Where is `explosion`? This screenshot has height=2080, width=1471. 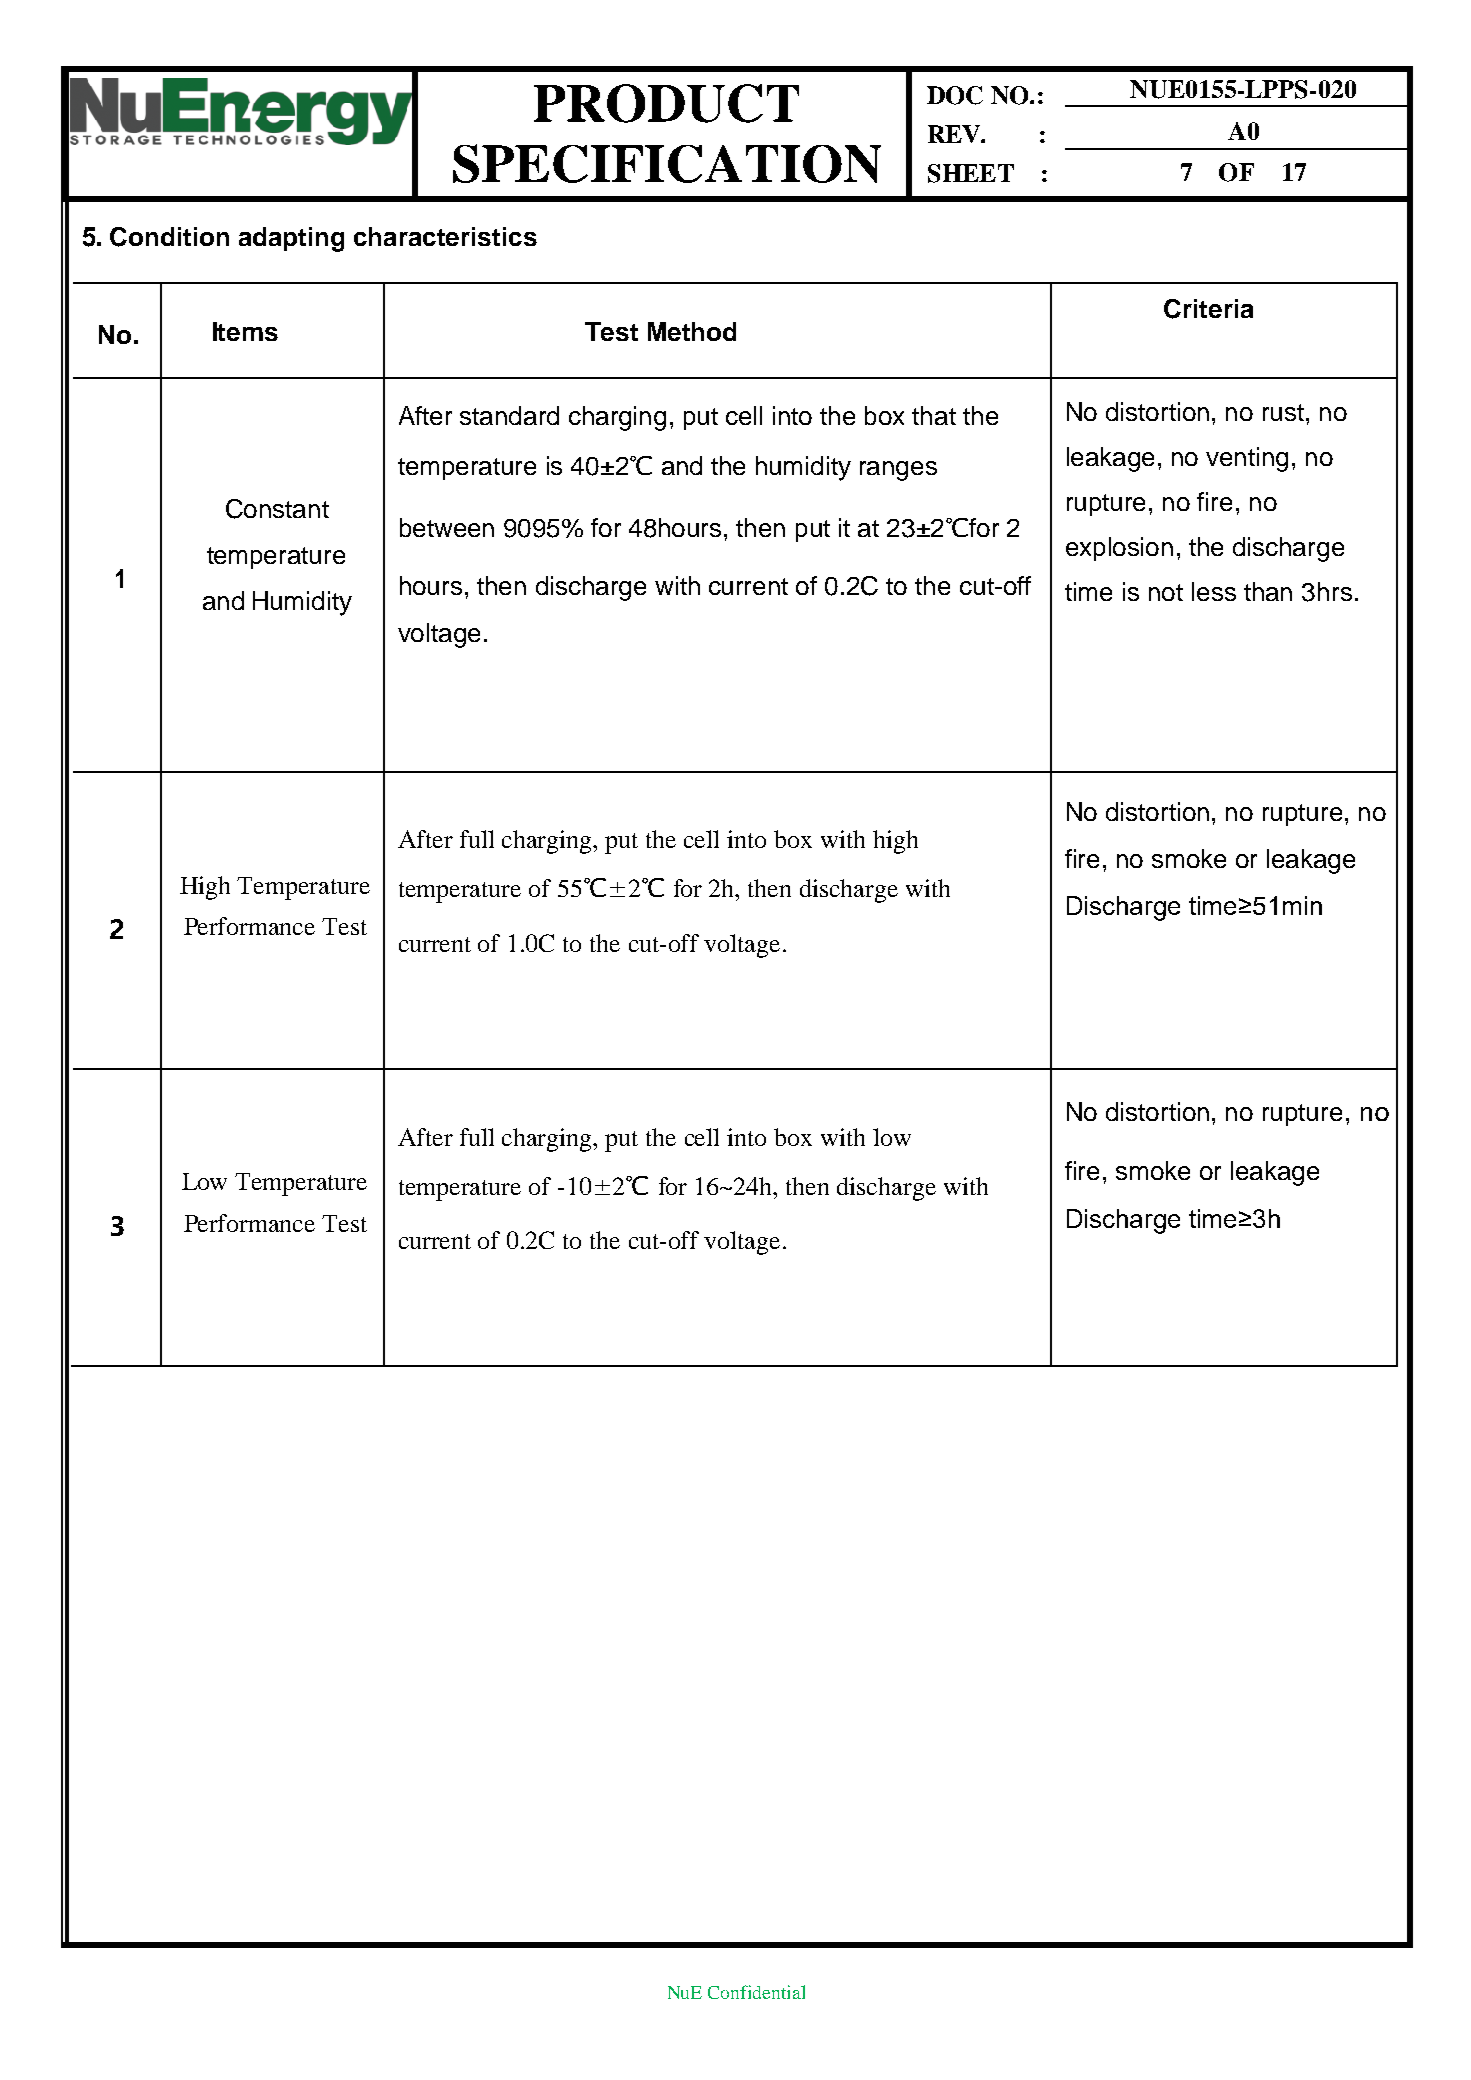 explosion is located at coordinates (1119, 549).
